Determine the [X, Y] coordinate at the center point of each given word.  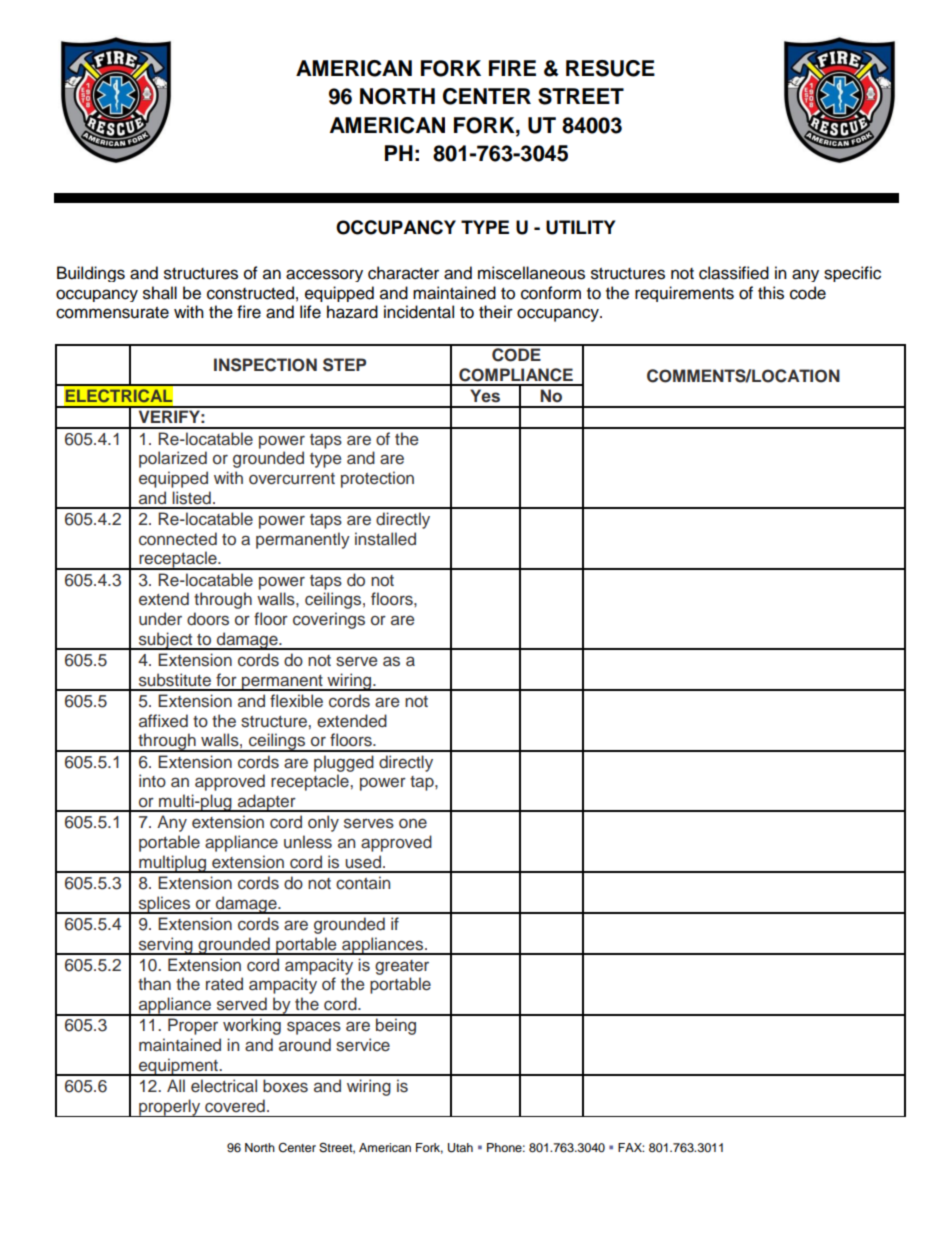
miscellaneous [531, 273]
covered [235, 1106]
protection [377, 479]
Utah [460, 1148]
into [152, 780]
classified [734, 273]
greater [402, 967]
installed [385, 539]
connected [178, 539]
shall [160, 293]
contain [363, 883]
